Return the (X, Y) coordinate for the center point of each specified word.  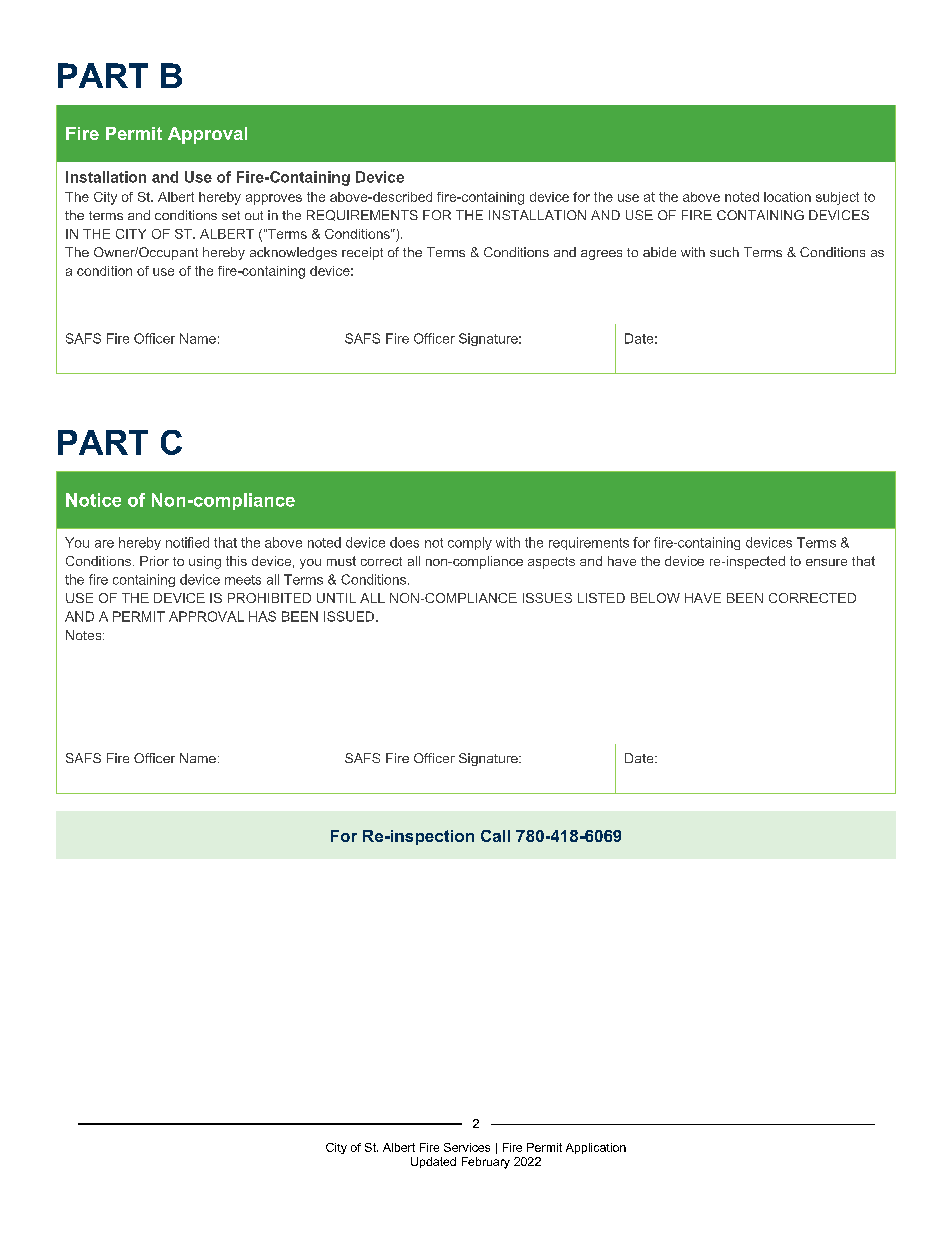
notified (187, 542)
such (724, 252)
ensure (826, 562)
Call (495, 836)
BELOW (655, 598)
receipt (362, 253)
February (486, 1163)
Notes (85, 635)
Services (467, 1147)
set (231, 215)
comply (470, 543)
